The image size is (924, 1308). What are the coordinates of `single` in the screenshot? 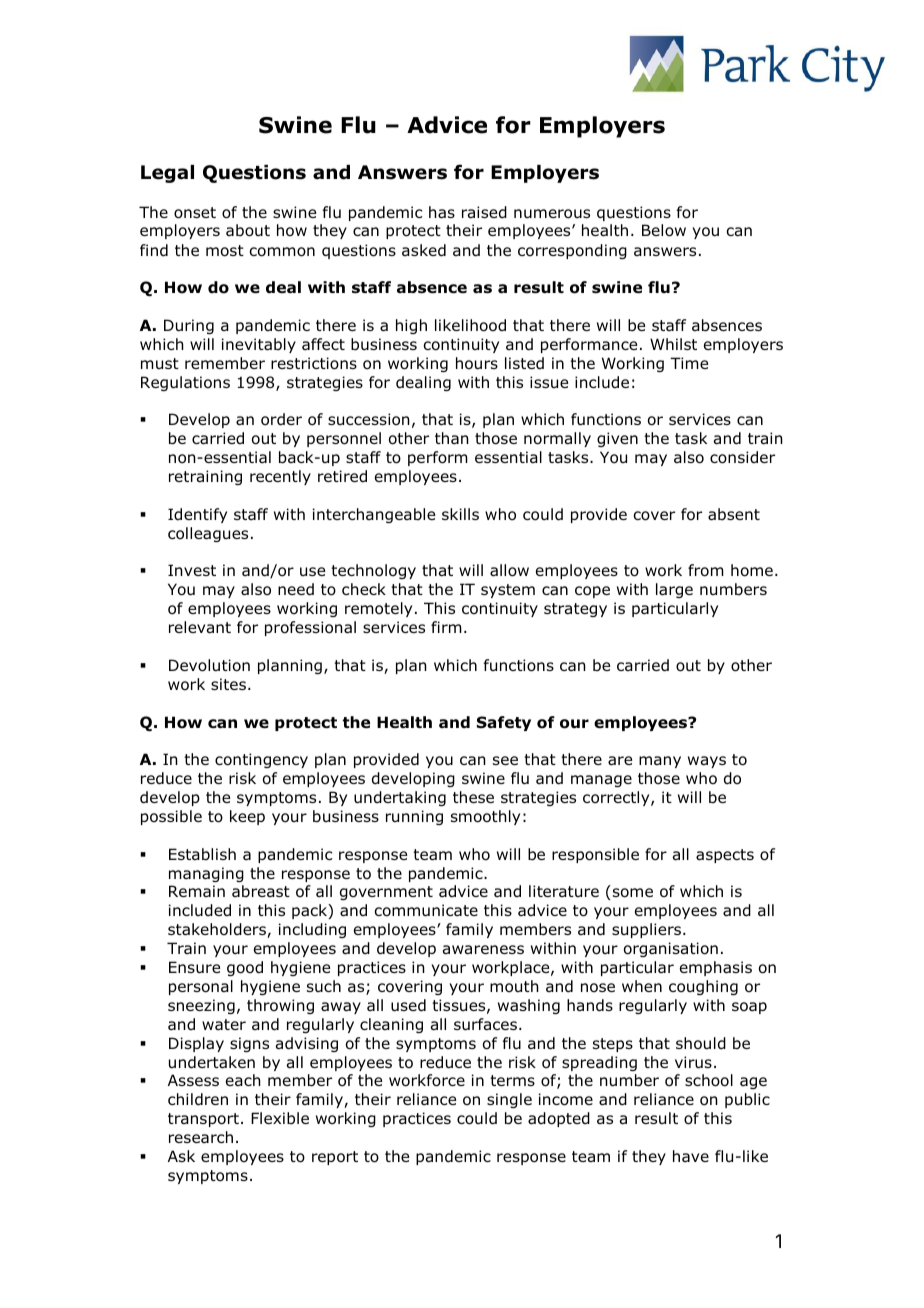 It's located at (509, 1100).
